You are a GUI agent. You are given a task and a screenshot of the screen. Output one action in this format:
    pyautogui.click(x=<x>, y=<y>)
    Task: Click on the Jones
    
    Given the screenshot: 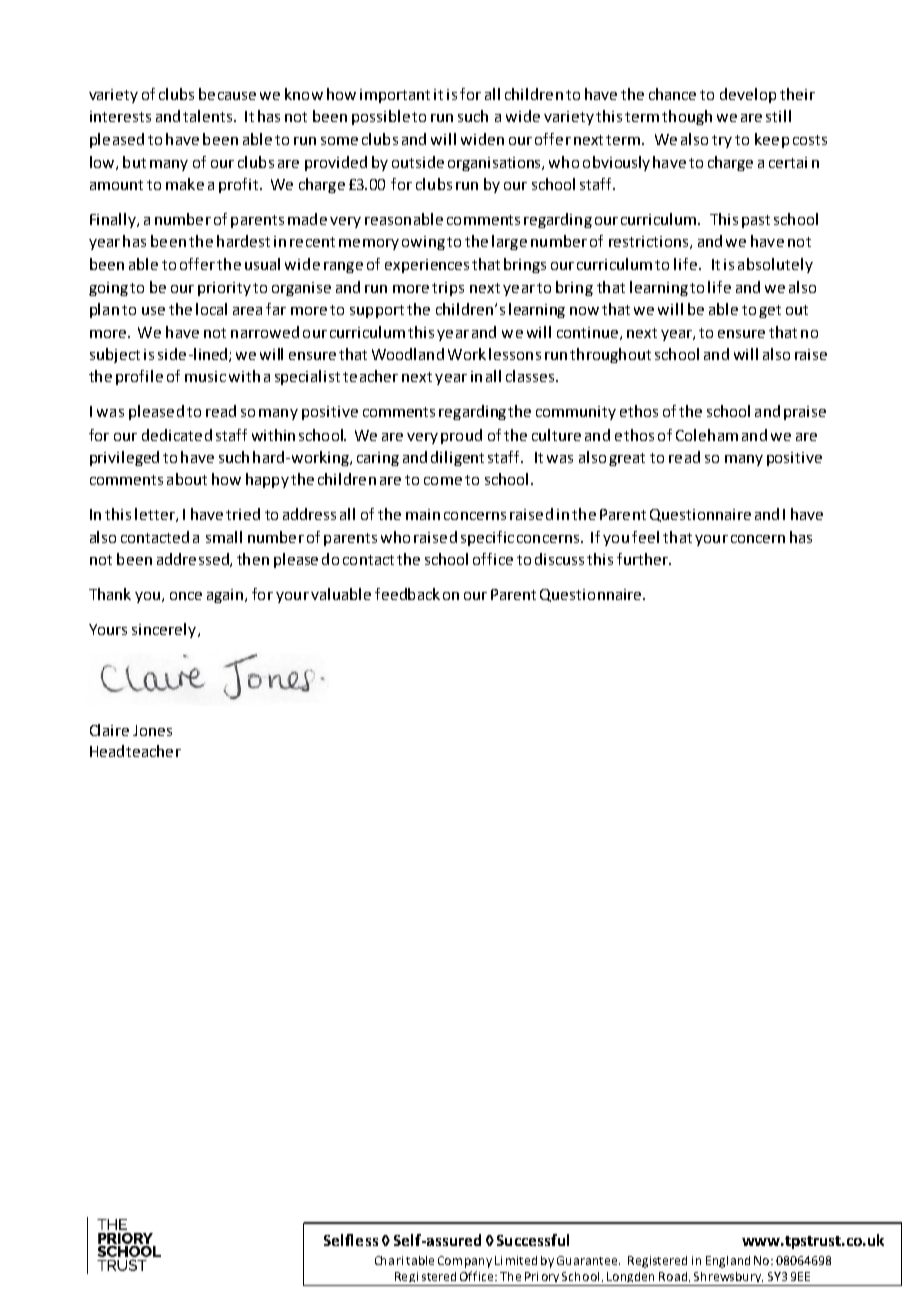 What is the action you would take?
    pyautogui.click(x=152, y=730)
